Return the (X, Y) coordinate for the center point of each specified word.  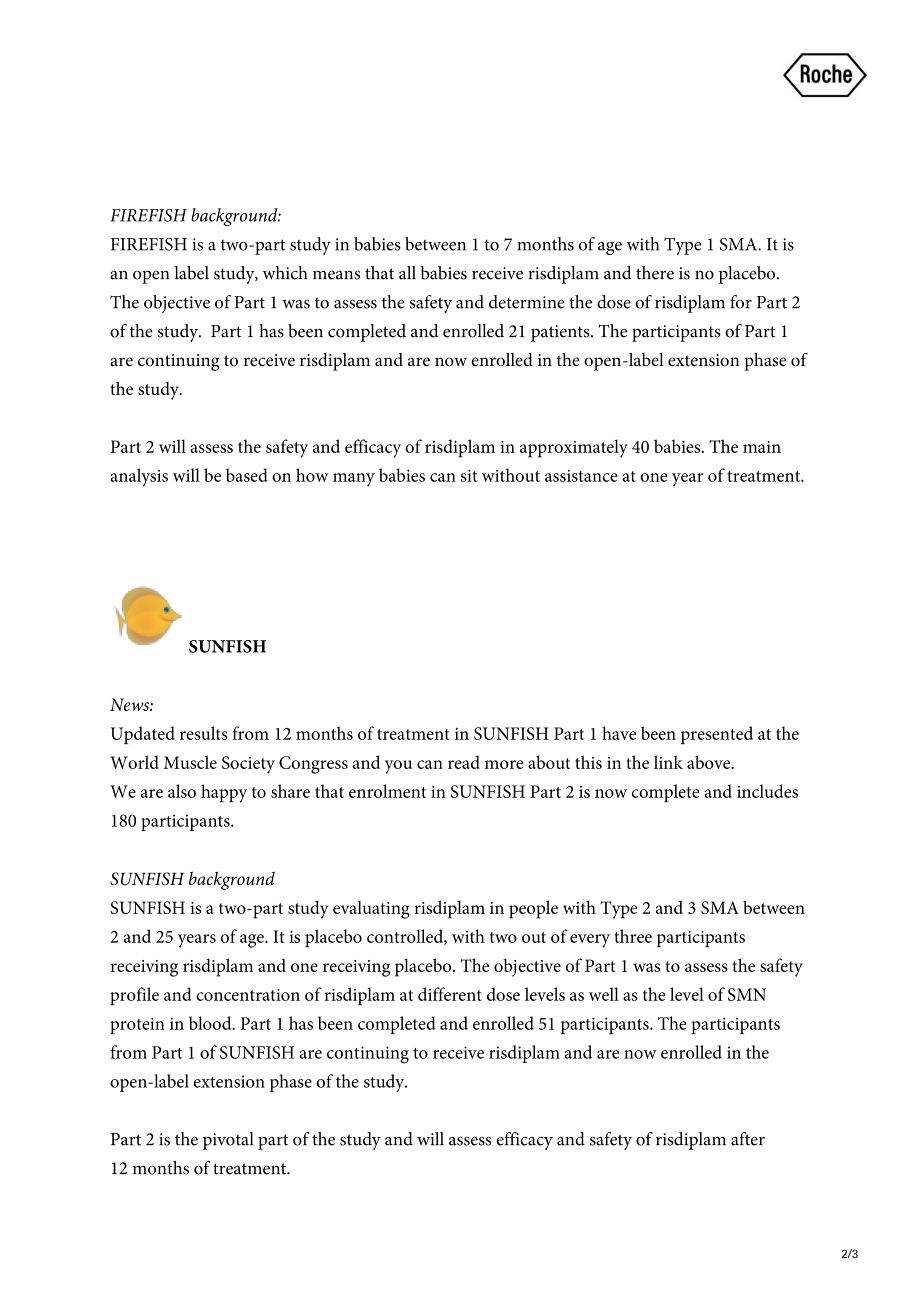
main (762, 447)
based (247, 475)
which (285, 273)
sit (469, 475)
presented (717, 735)
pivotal (228, 1141)
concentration (248, 995)
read (464, 762)
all (407, 273)
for (741, 302)
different (450, 994)
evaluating (371, 909)
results (204, 733)
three (633, 936)
